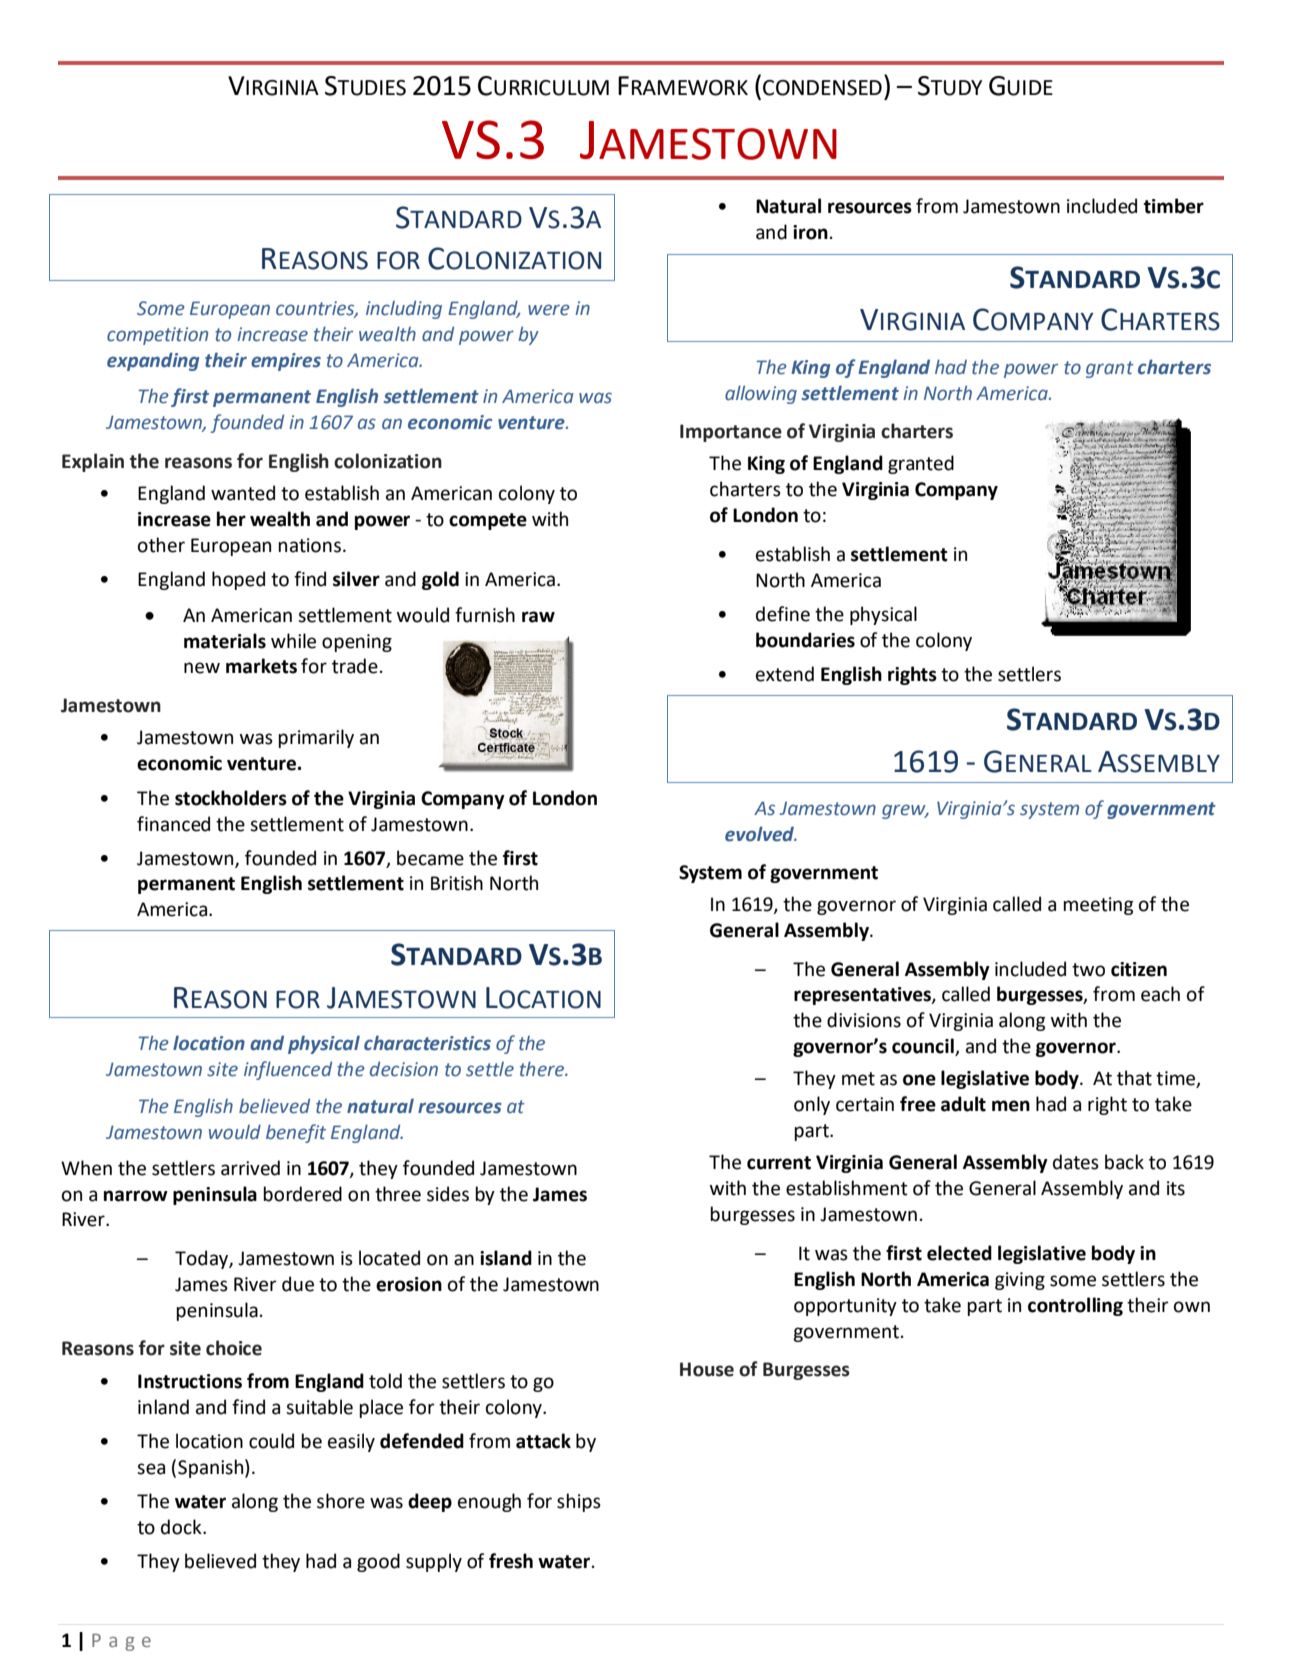 The image size is (1297, 1678). What do you see at coordinates (202, 668) in the screenshot?
I see `new` at bounding box center [202, 668].
